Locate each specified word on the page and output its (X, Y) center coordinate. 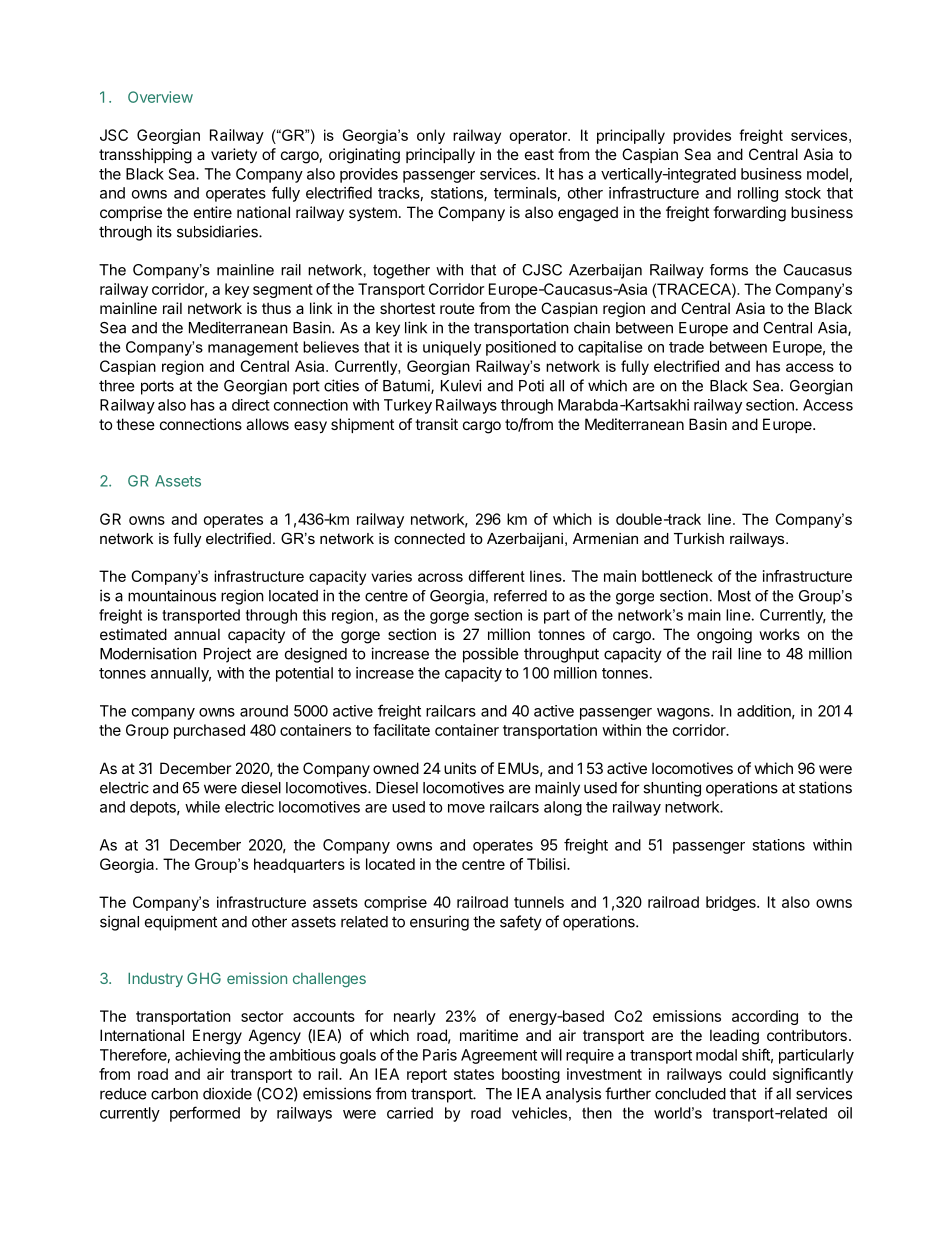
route (457, 308)
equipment (181, 923)
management (253, 349)
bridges (732, 903)
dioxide (227, 1093)
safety (521, 923)
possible (491, 655)
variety (234, 155)
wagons (684, 714)
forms (729, 270)
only (431, 136)
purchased (209, 731)
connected (429, 538)
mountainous (172, 595)
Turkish (699, 538)
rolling (758, 194)
